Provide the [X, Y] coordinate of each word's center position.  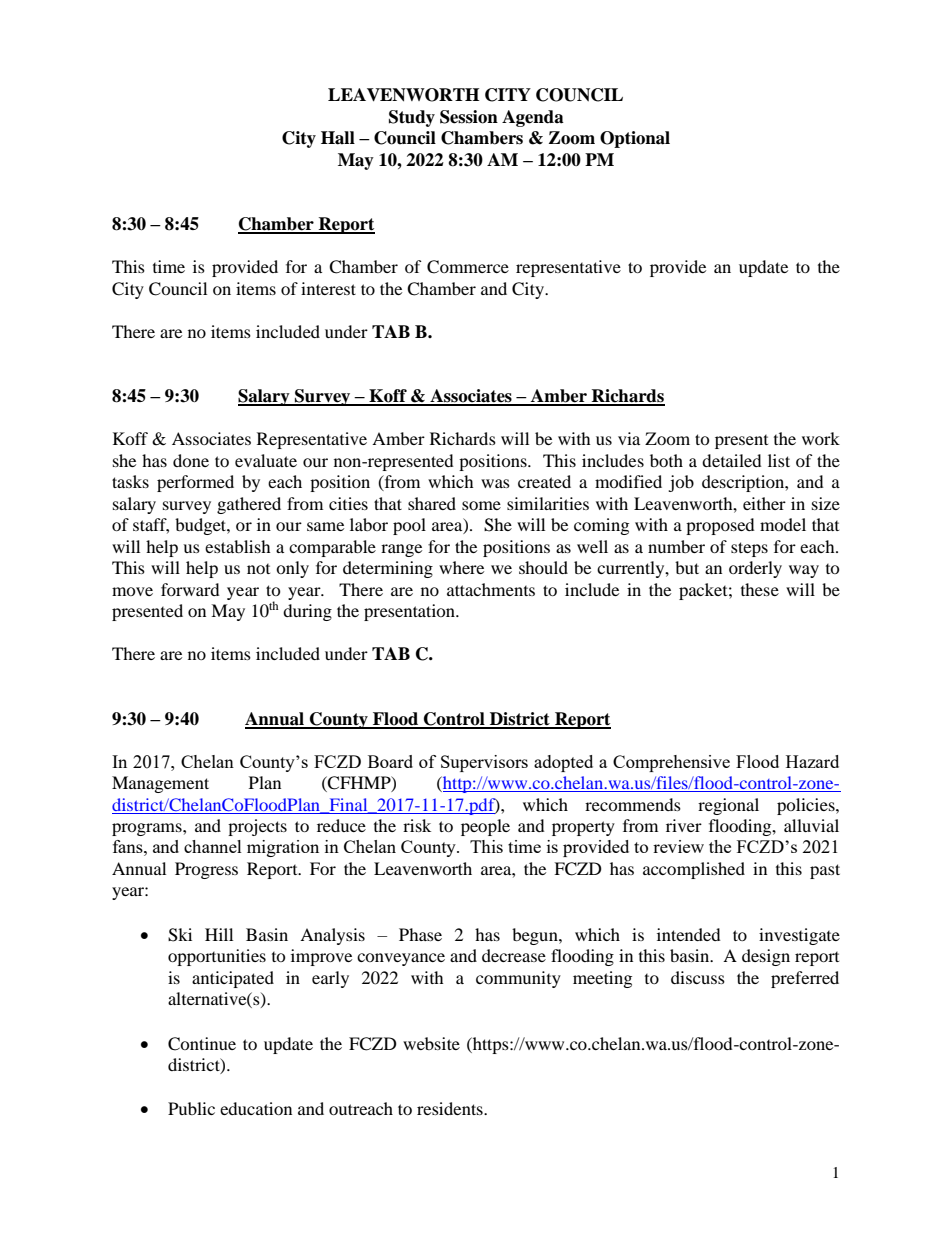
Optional [635, 139]
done [191, 460]
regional [728, 806]
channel [213, 846]
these [760, 589]
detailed [732, 460]
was [495, 483]
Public [191, 1108]
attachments [491, 589]
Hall [338, 138]
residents [451, 1108]
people [485, 827]
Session [469, 117]
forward [190, 589]
